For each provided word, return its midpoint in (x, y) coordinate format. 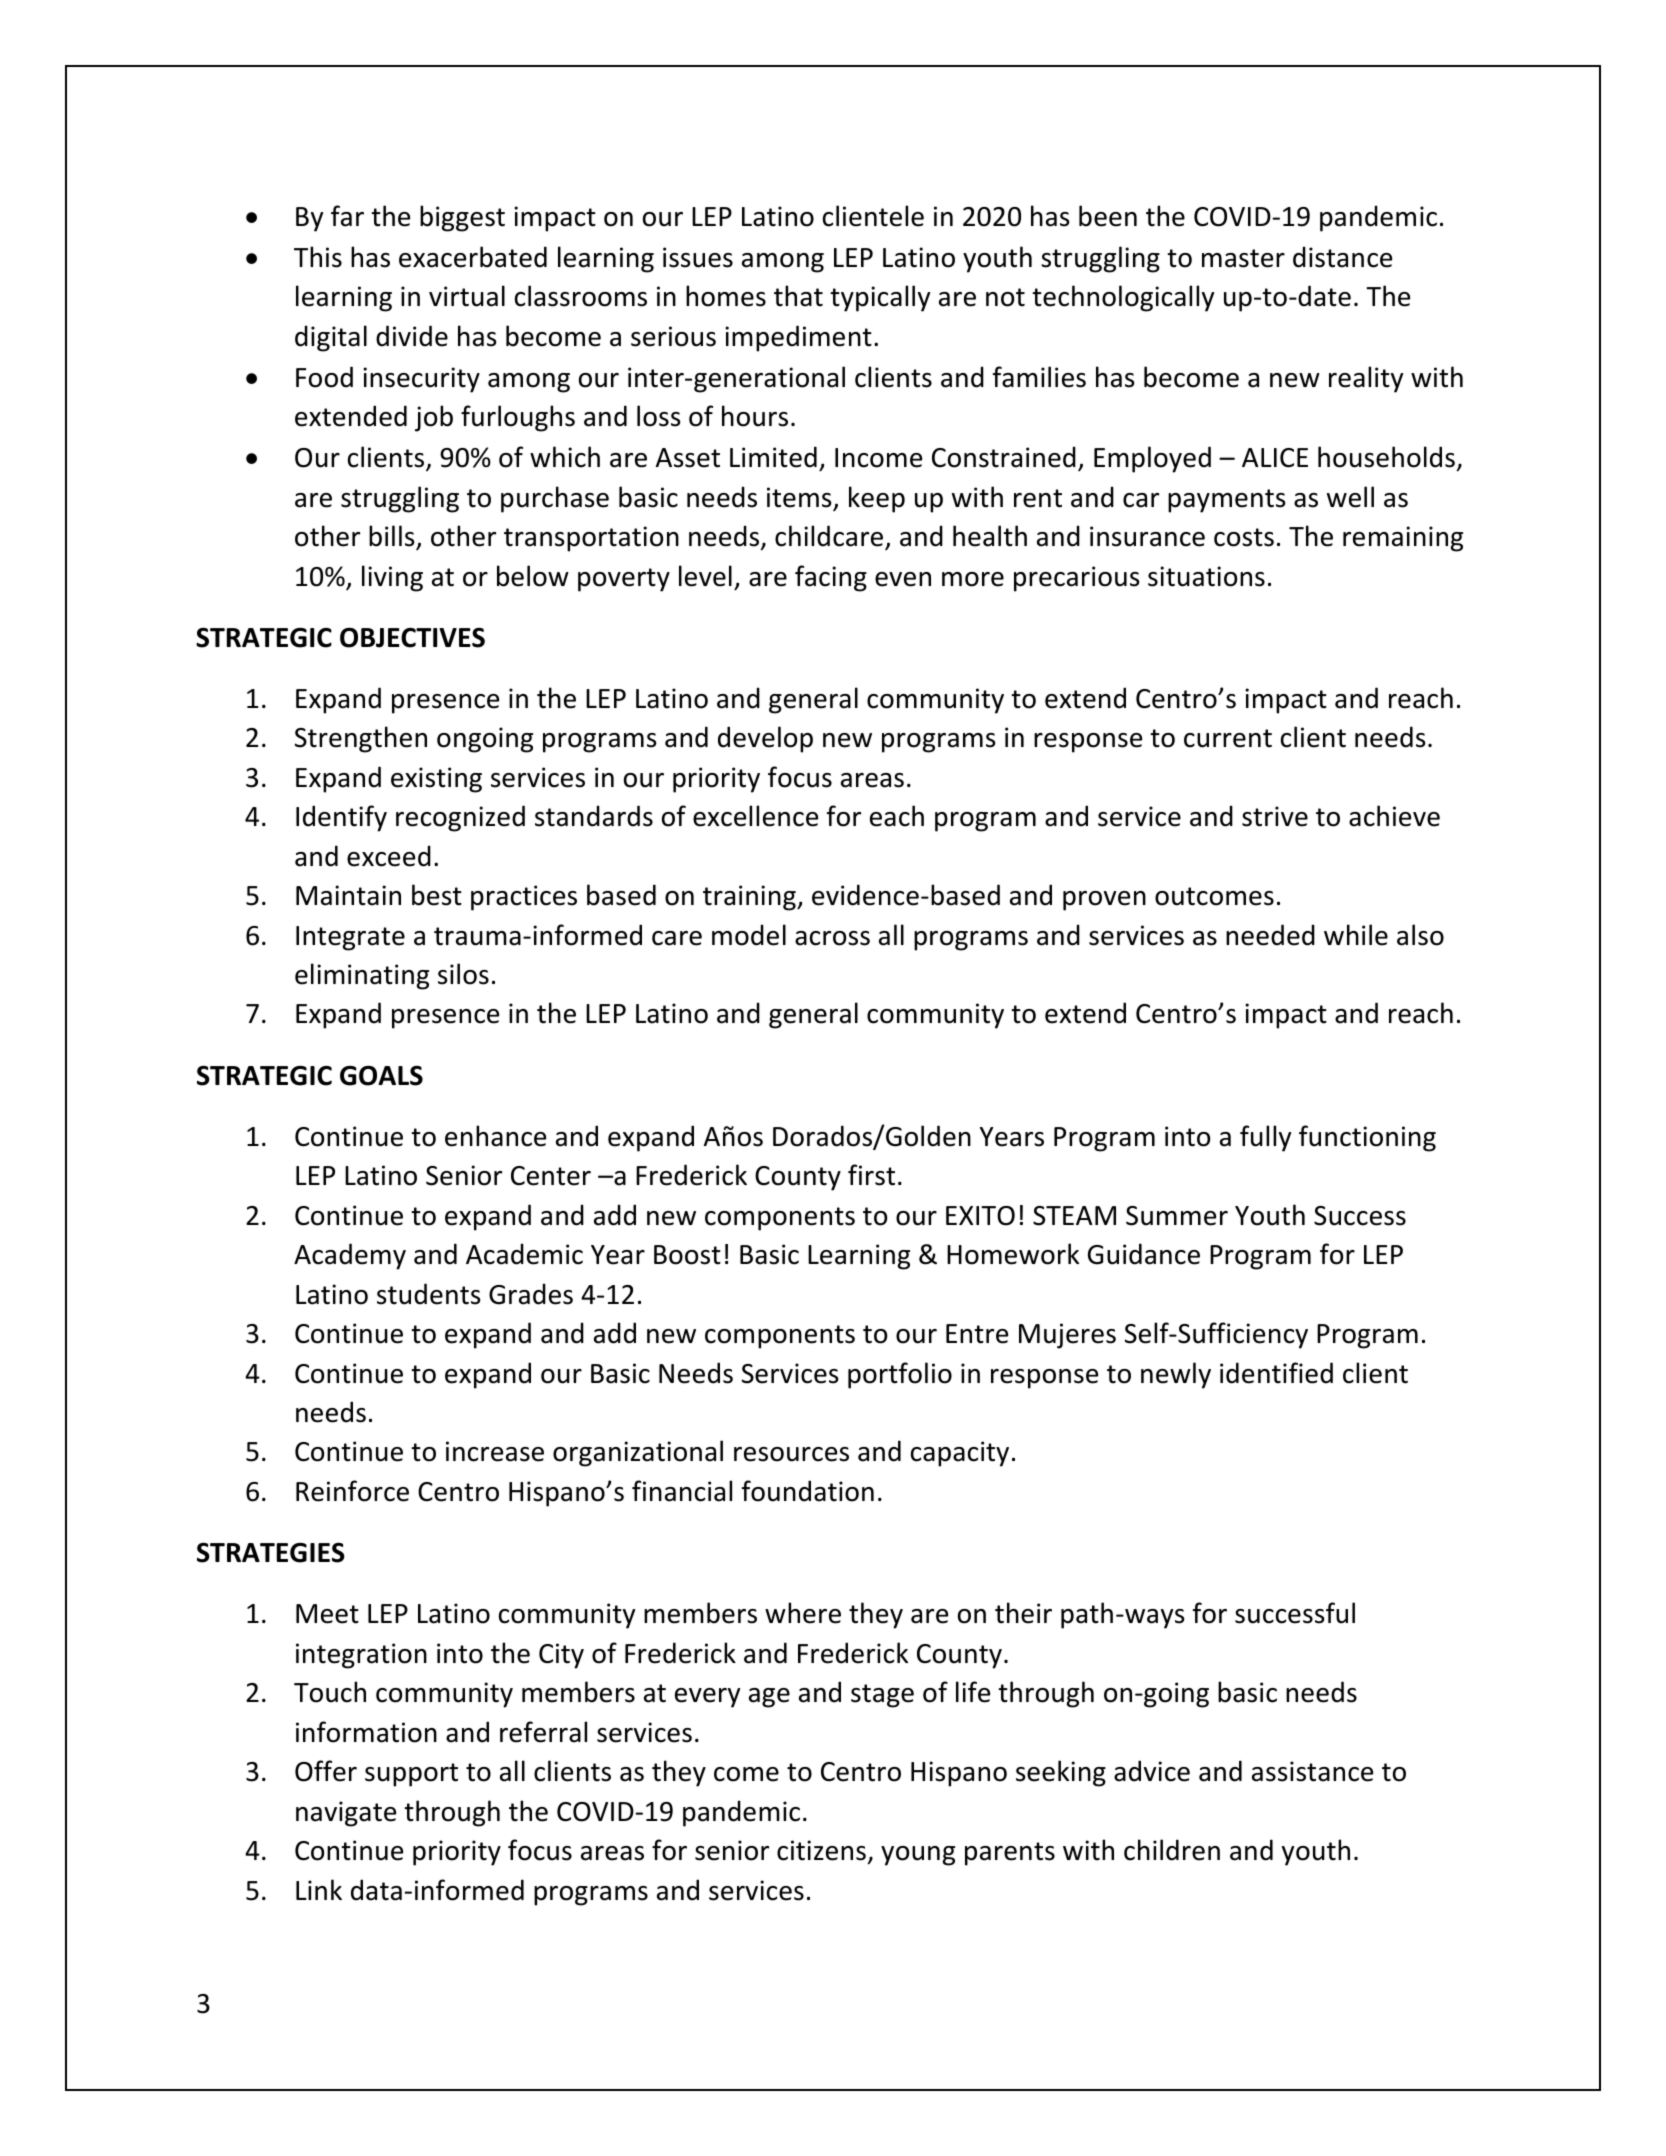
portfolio (900, 1375)
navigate (346, 1814)
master (1243, 258)
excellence (755, 816)
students (428, 1294)
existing (436, 780)
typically (880, 298)
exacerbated (473, 257)
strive (1275, 816)
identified (1276, 1373)
